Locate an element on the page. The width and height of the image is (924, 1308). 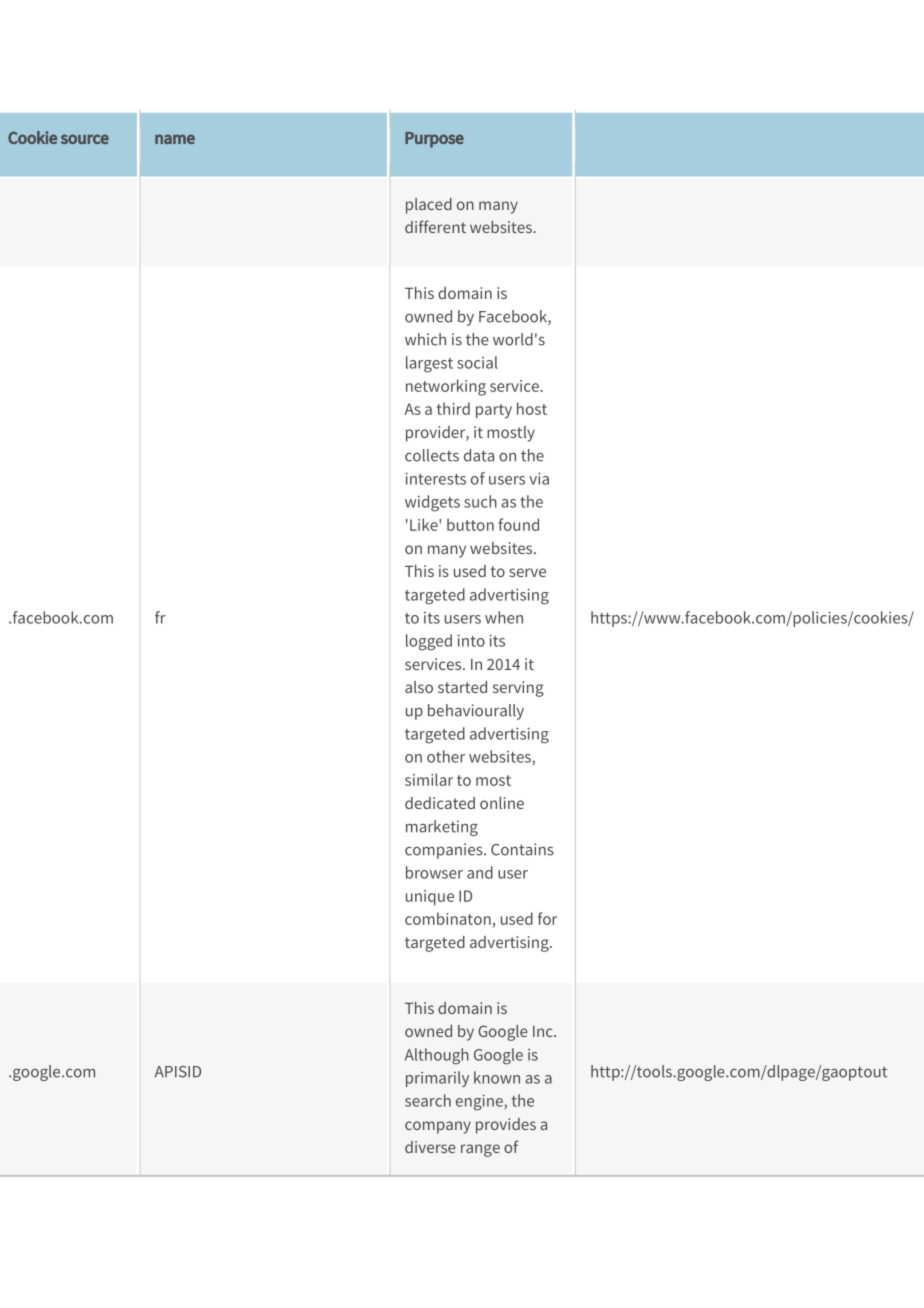
Like is located at coordinates (425, 524).
